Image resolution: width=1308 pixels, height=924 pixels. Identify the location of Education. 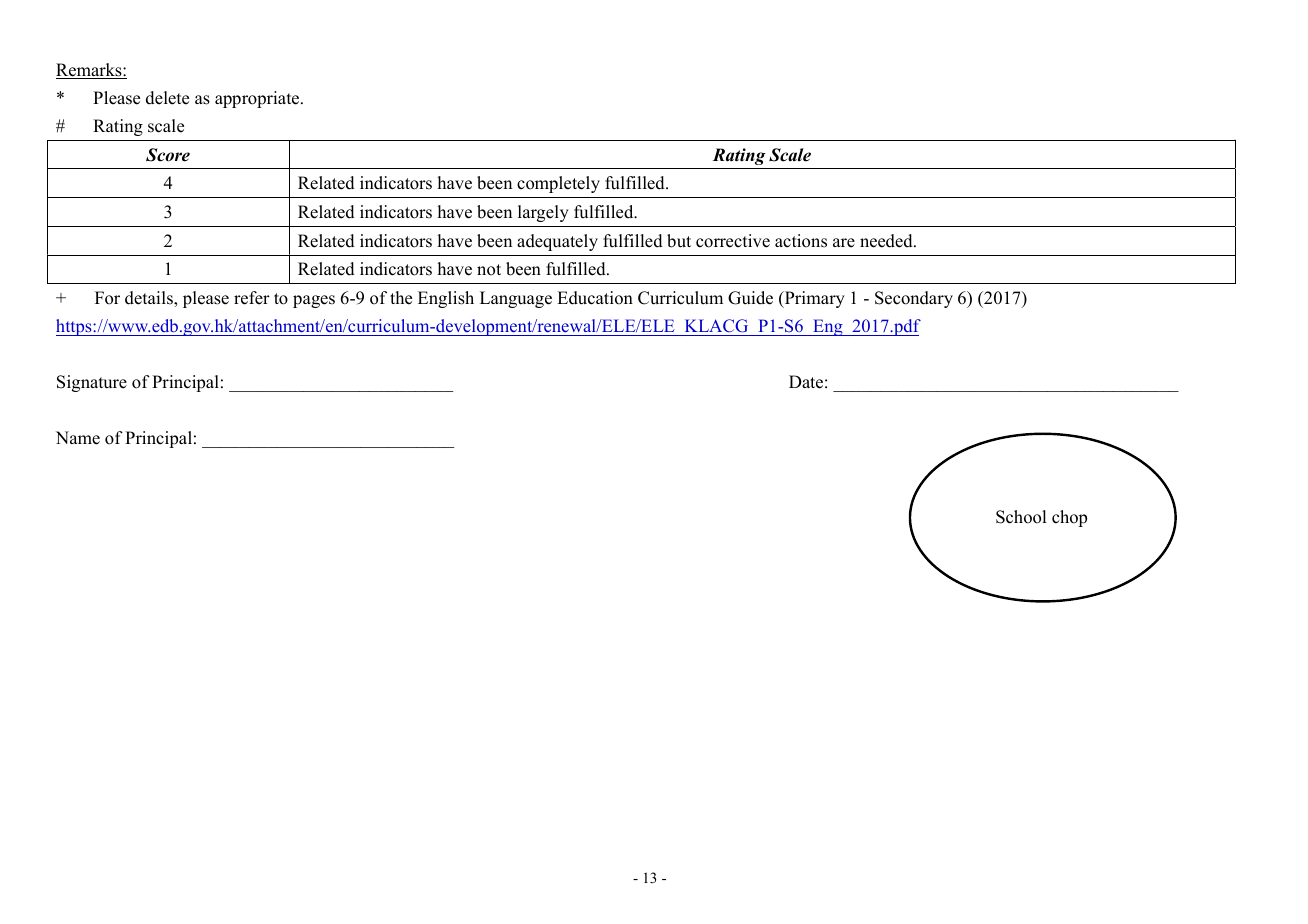
(595, 298).
